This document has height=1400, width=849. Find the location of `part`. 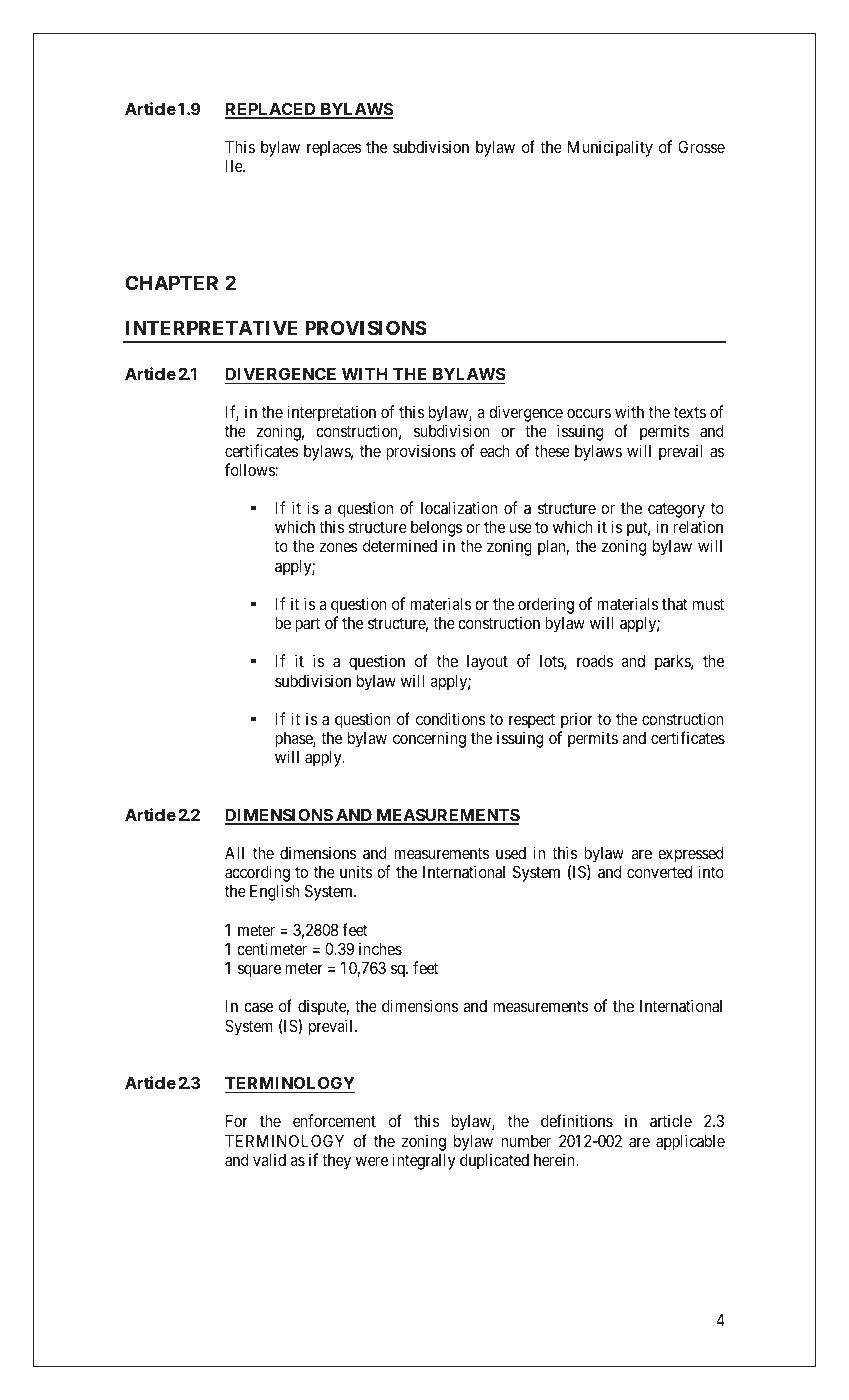

part is located at coordinates (307, 625).
